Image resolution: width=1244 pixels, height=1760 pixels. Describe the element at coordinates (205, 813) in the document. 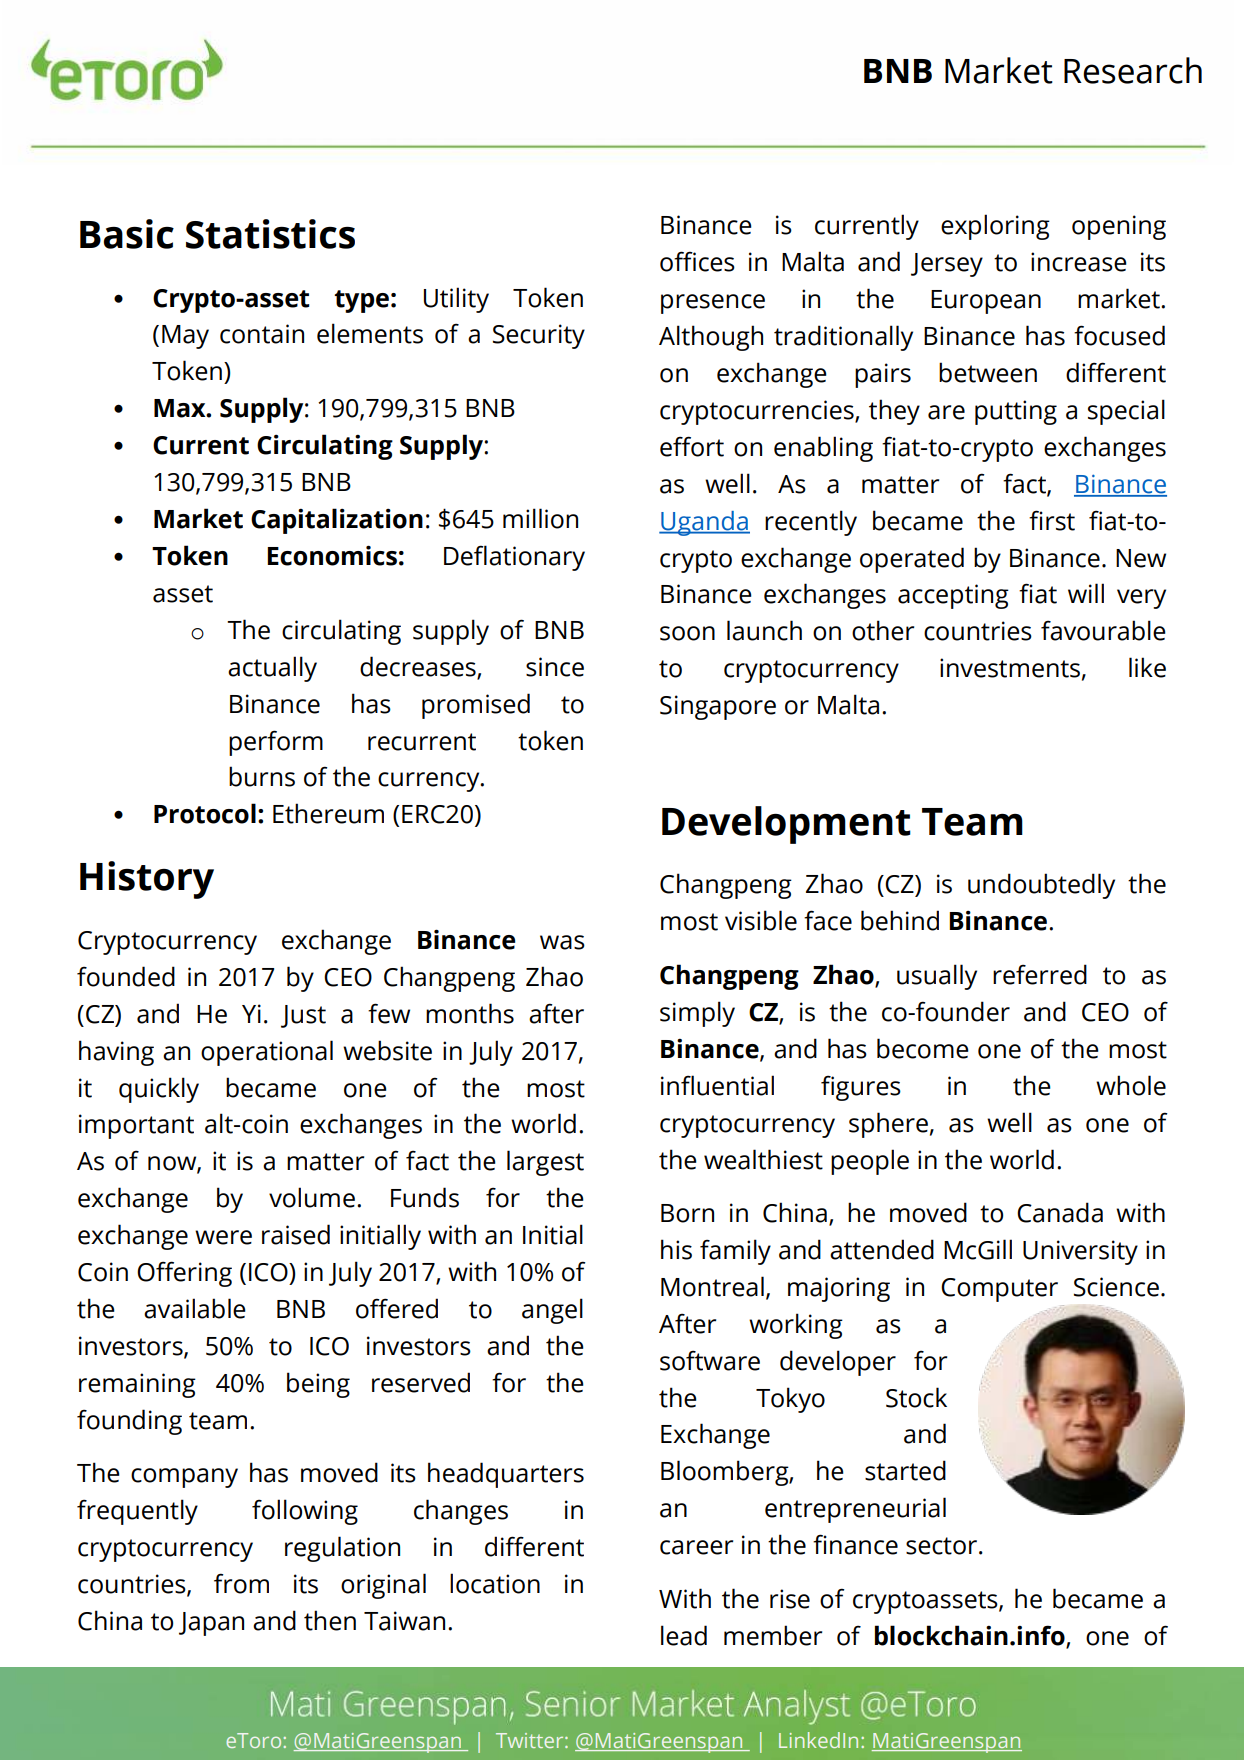

I see `Protocol` at that location.
